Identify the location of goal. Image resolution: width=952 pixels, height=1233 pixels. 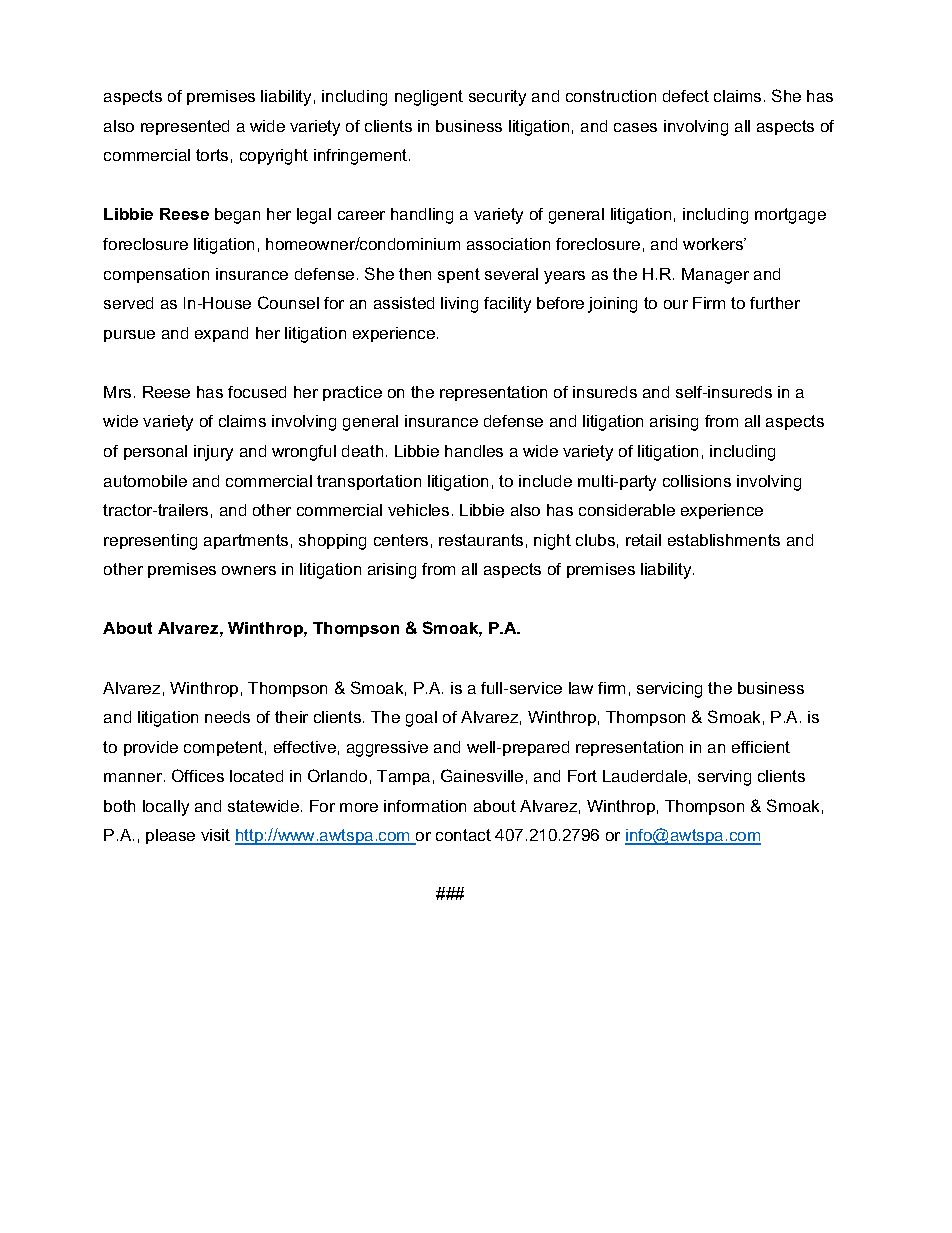
(421, 719).
